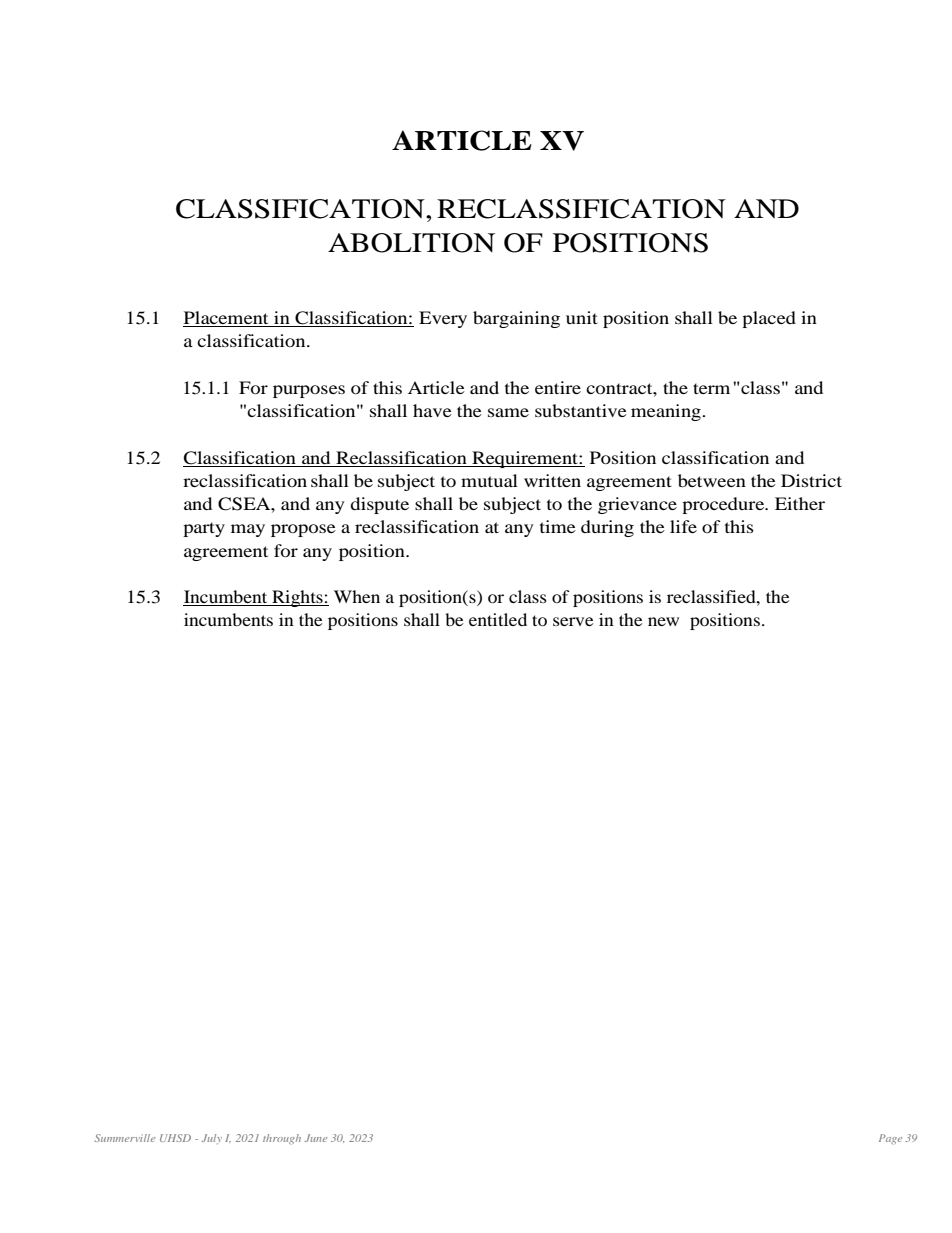 Image resolution: width=952 pixels, height=1233 pixels. I want to click on time, so click(558, 526).
